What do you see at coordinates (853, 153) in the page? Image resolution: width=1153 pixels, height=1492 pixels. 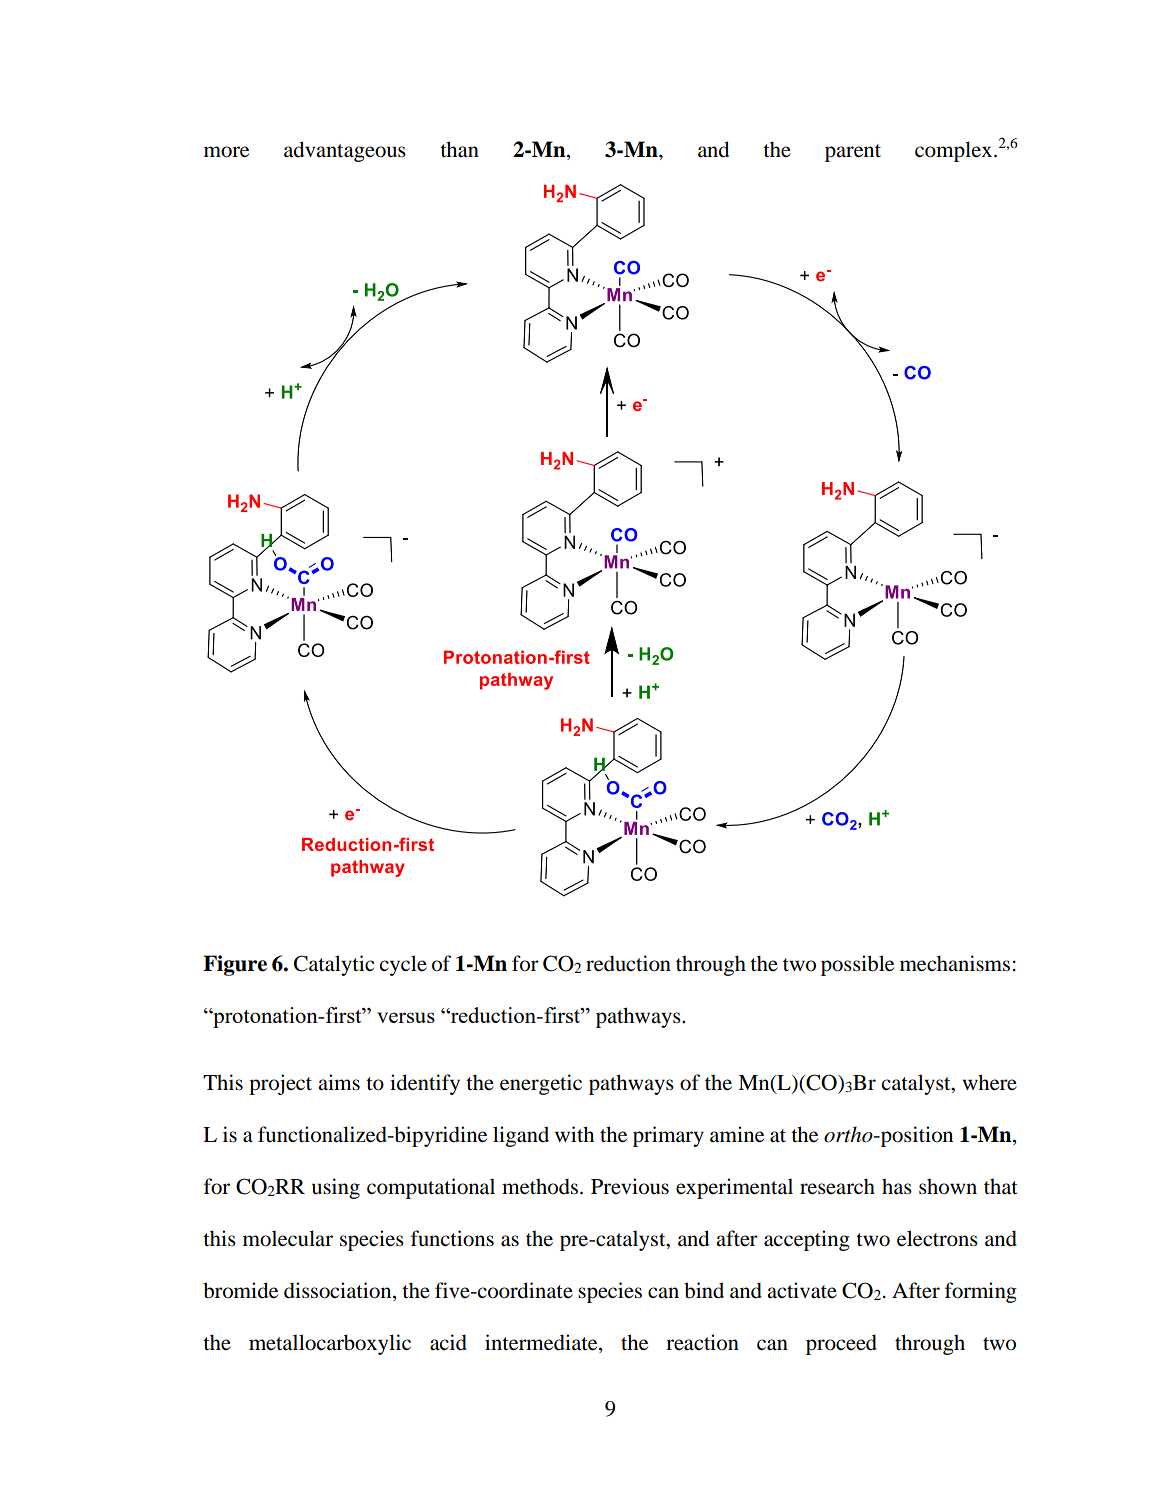 I see `parent` at bounding box center [853, 153].
